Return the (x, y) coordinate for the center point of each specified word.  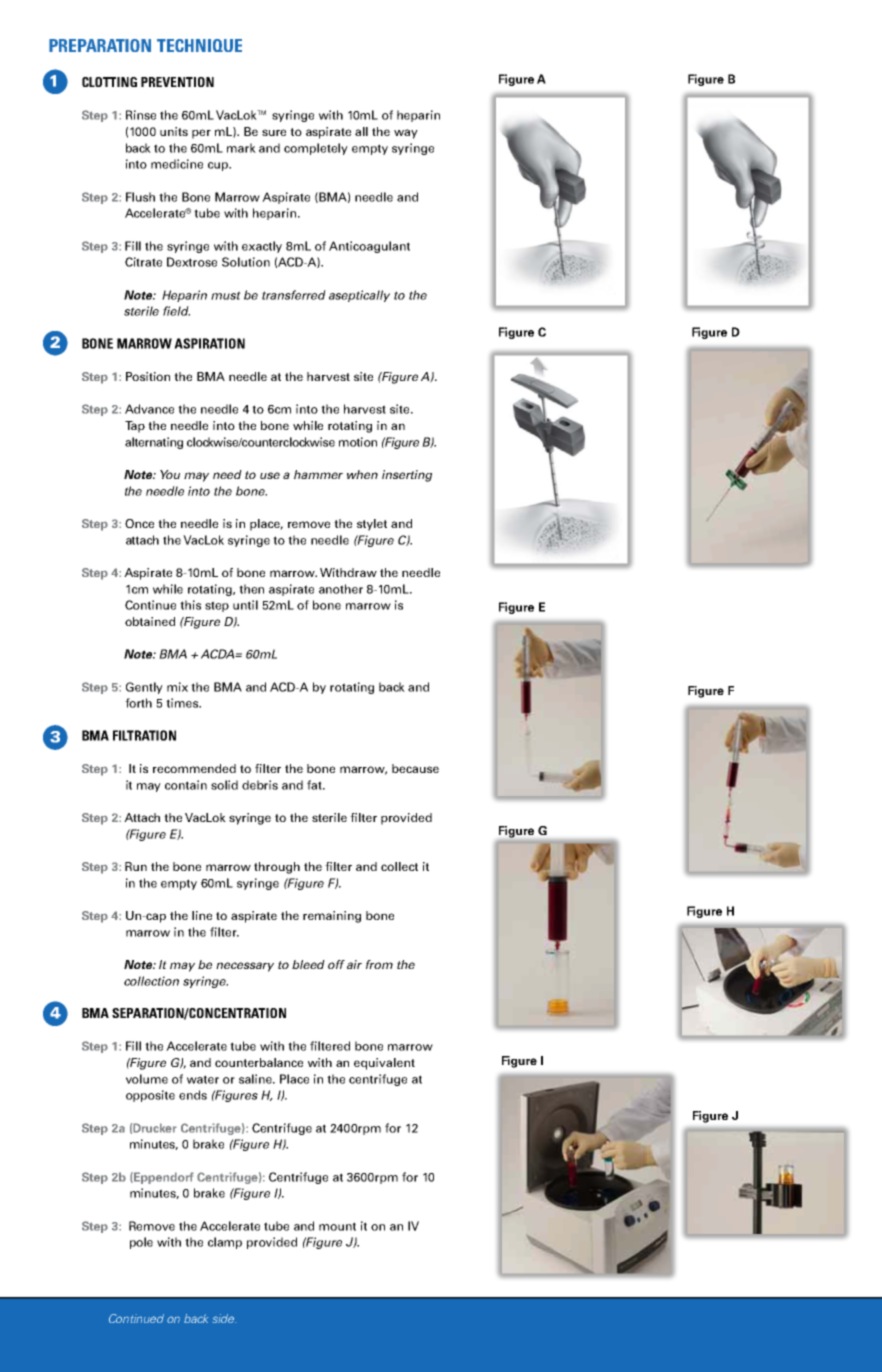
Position (148, 376)
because (415, 768)
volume (147, 1079)
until (245, 605)
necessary (245, 967)
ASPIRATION (209, 343)
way (406, 134)
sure (274, 132)
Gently (144, 688)
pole (141, 1243)
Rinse (141, 115)
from (379, 964)
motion (358, 442)
